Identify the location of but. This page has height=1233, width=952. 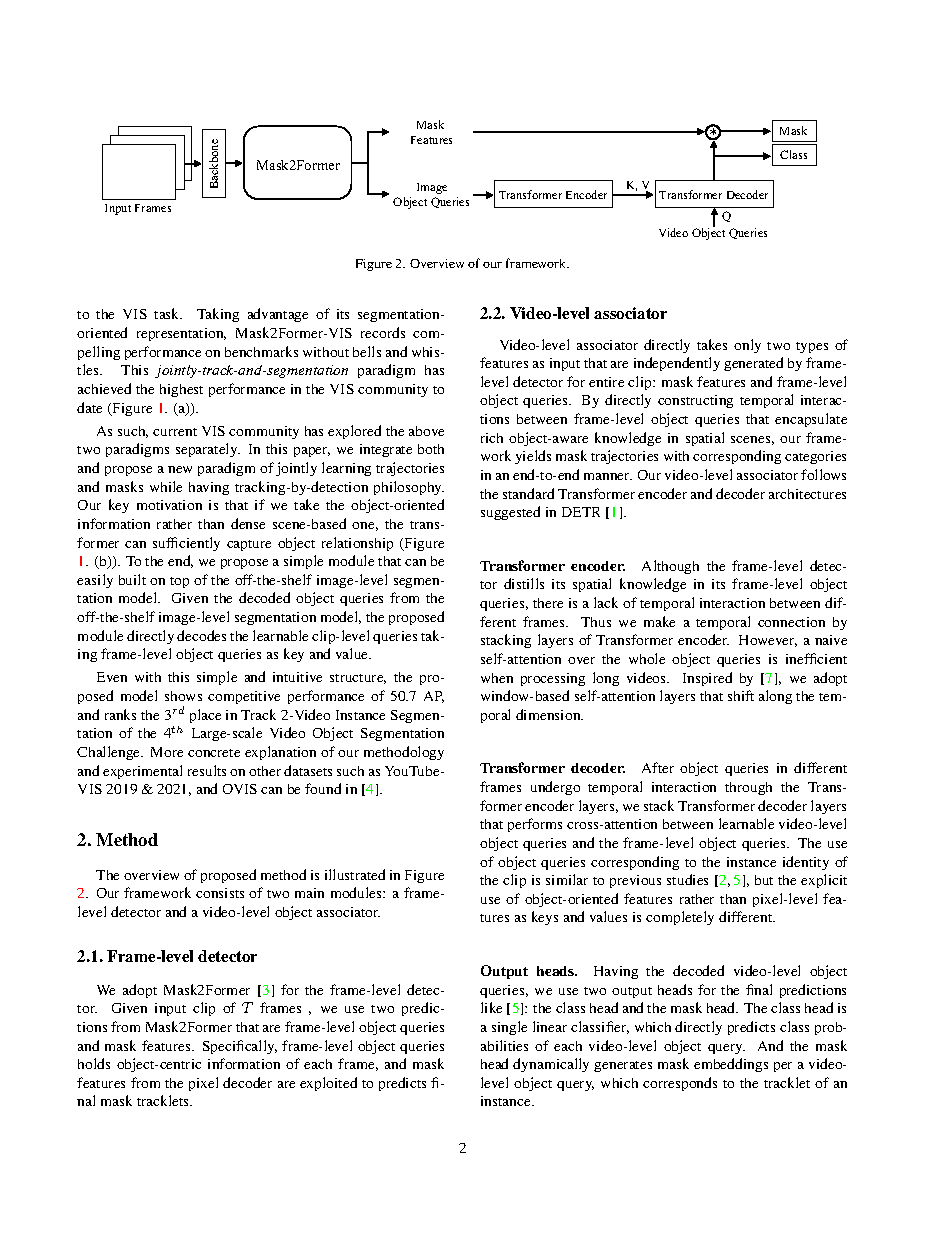
(764, 880).
